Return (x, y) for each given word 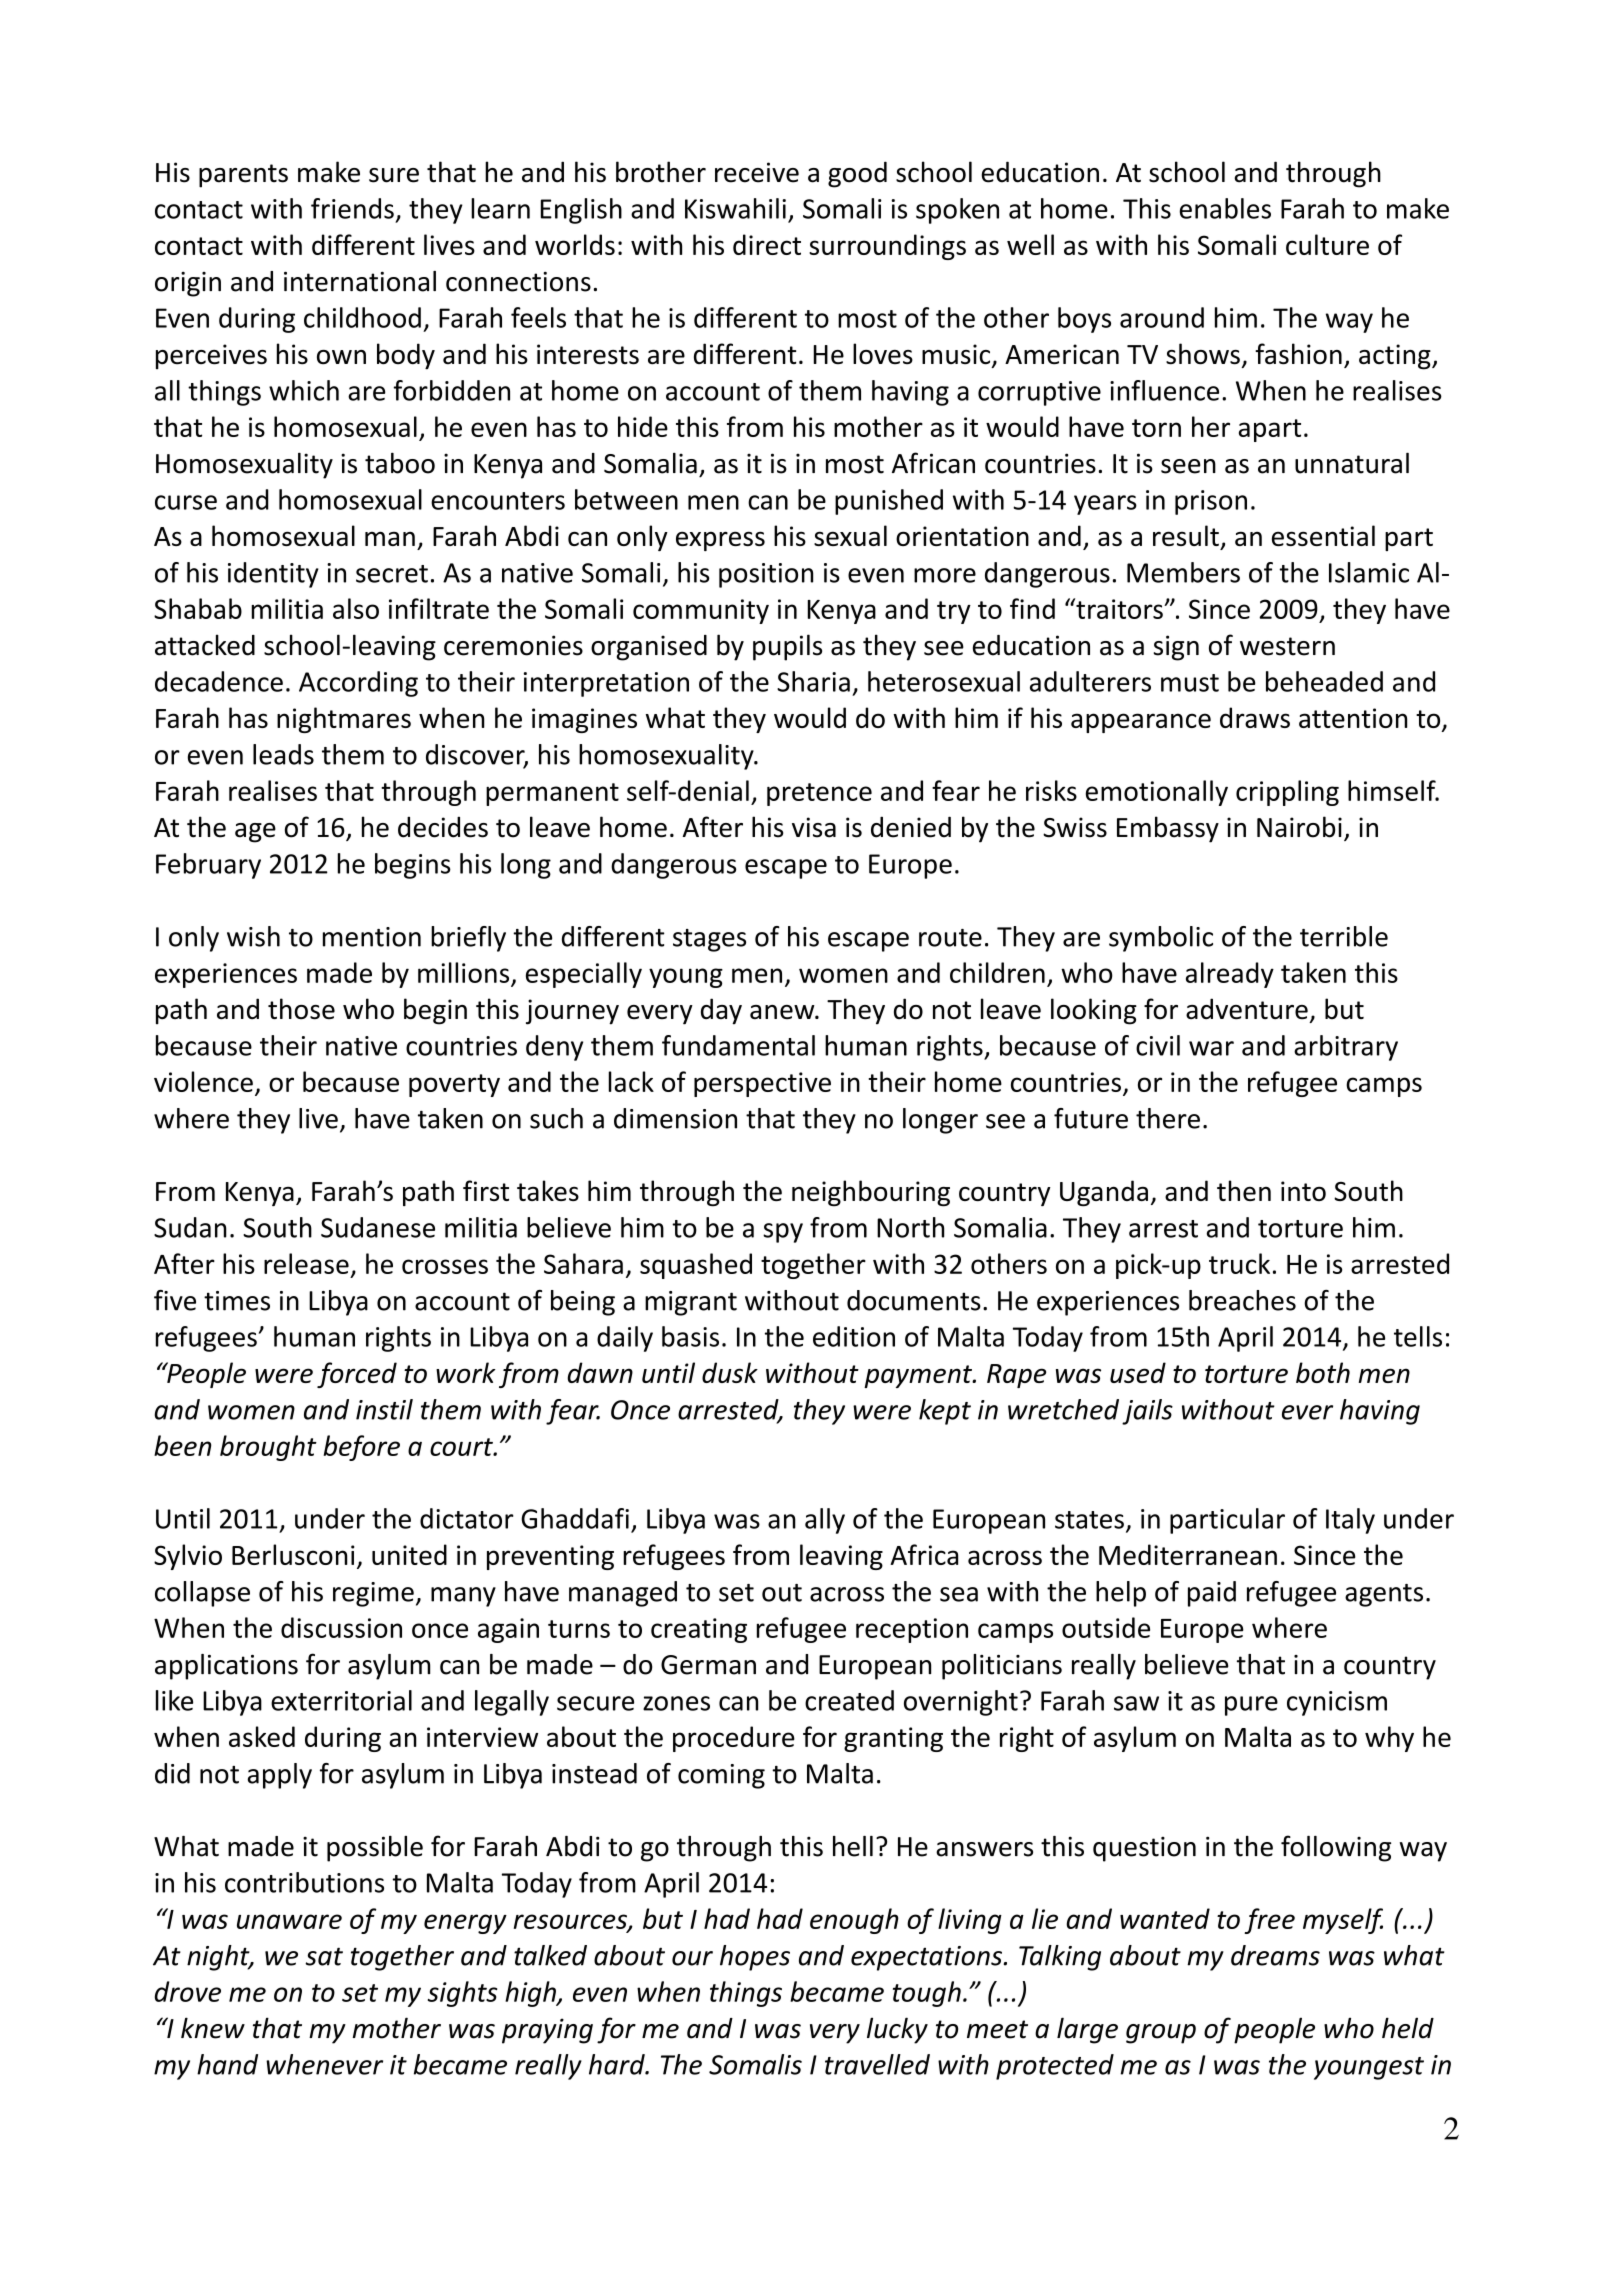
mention (372, 937)
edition (854, 1336)
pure (1251, 1706)
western (1287, 646)
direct (767, 244)
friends (352, 208)
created (849, 1700)
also (356, 608)
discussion (341, 1627)
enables (1225, 208)
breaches (1242, 1300)
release (306, 1263)
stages (709, 940)
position (766, 575)
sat (324, 1956)
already (1230, 975)
